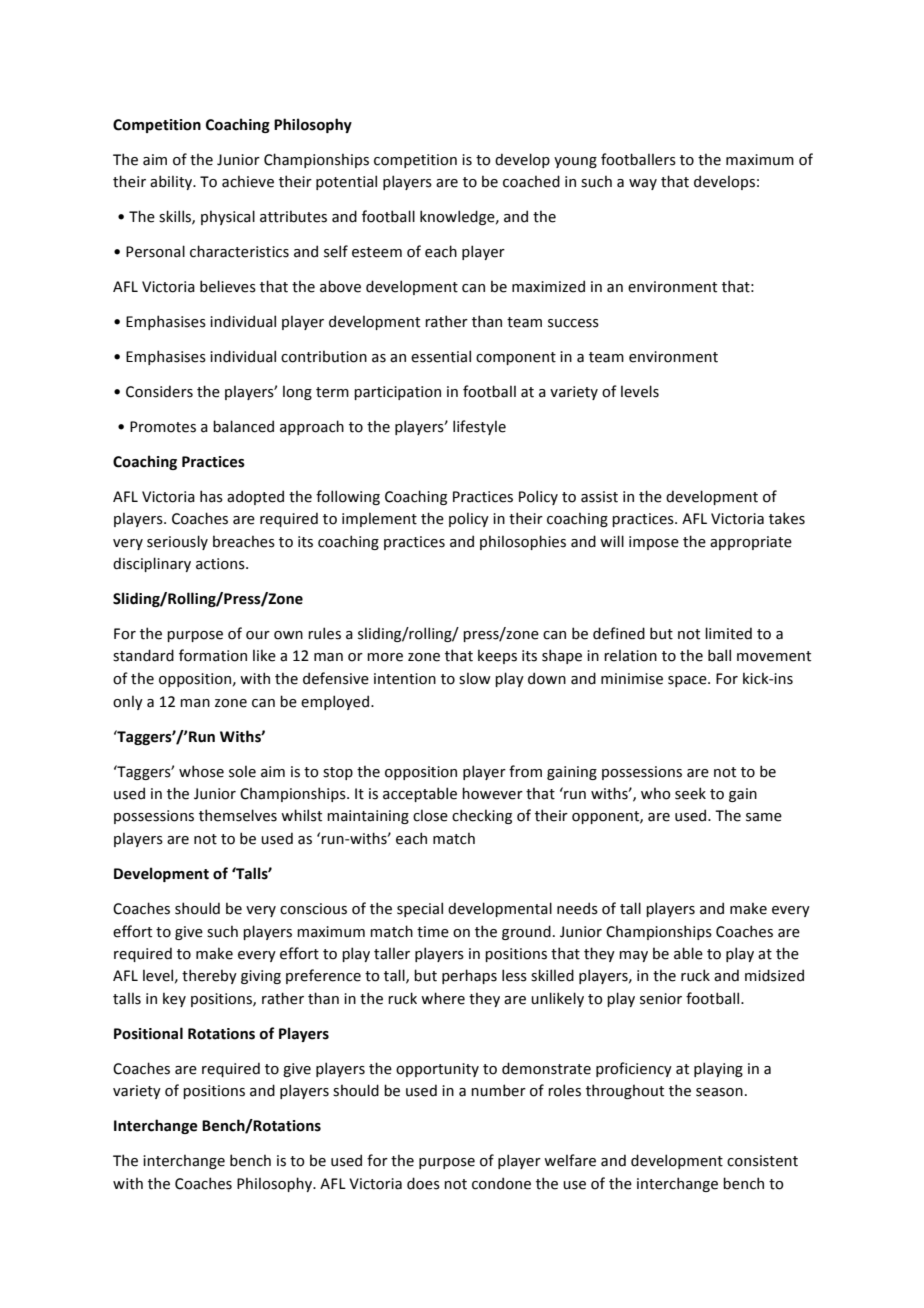 The image size is (924, 1308). I want to click on seek, so click(690, 793).
